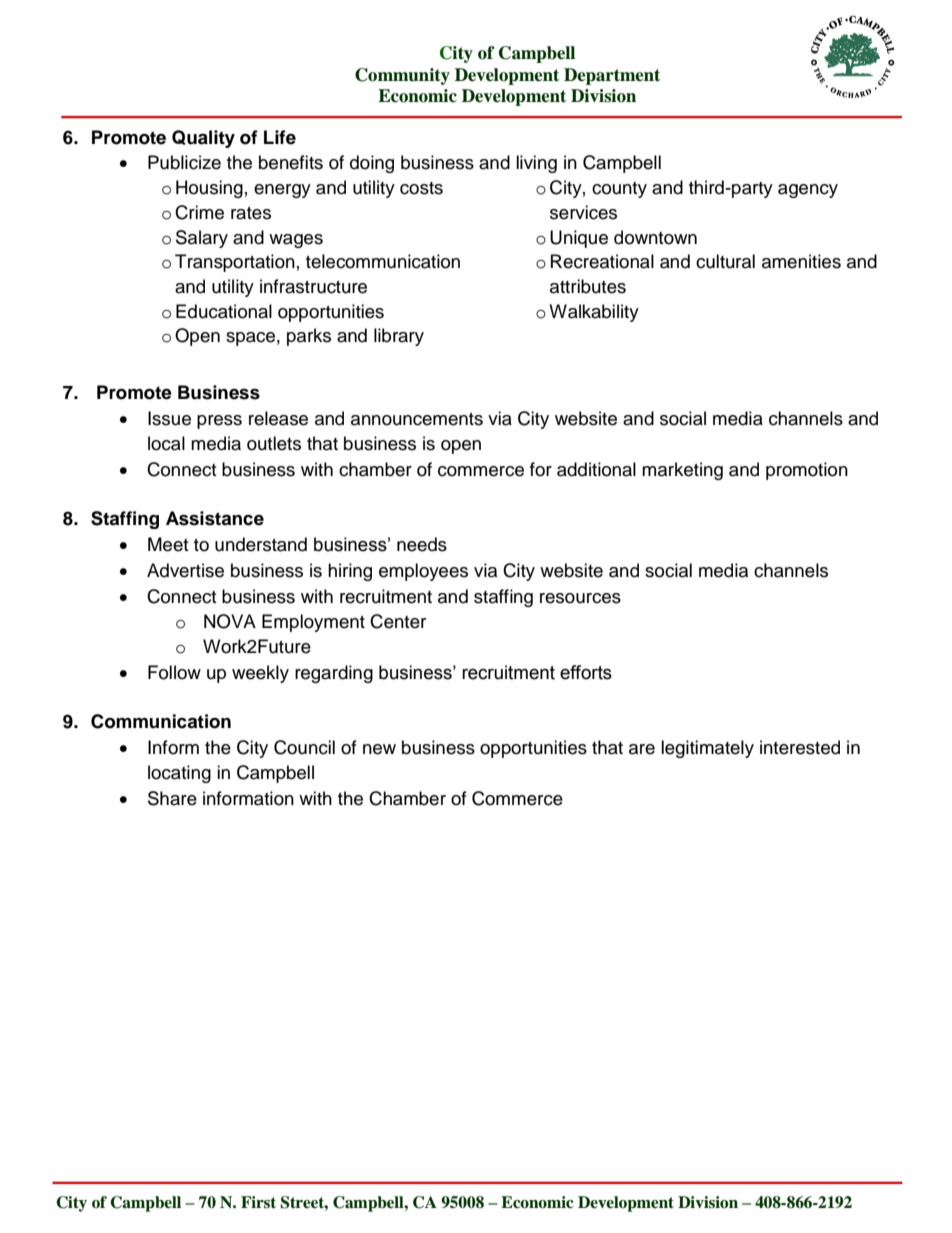  I want to click on understand, so click(261, 544).
